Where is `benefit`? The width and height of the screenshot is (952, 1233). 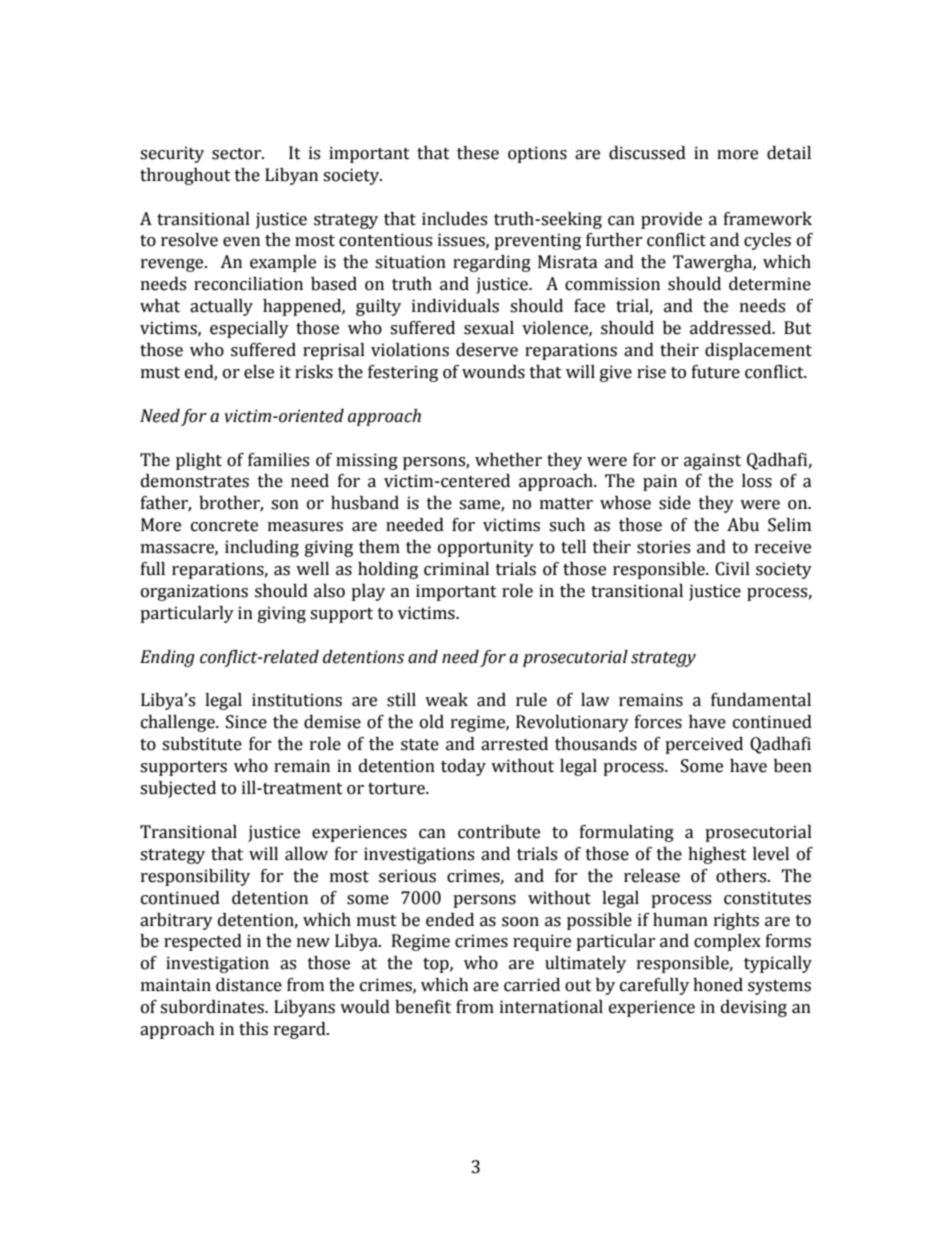 benefit is located at coordinates (423, 1007).
